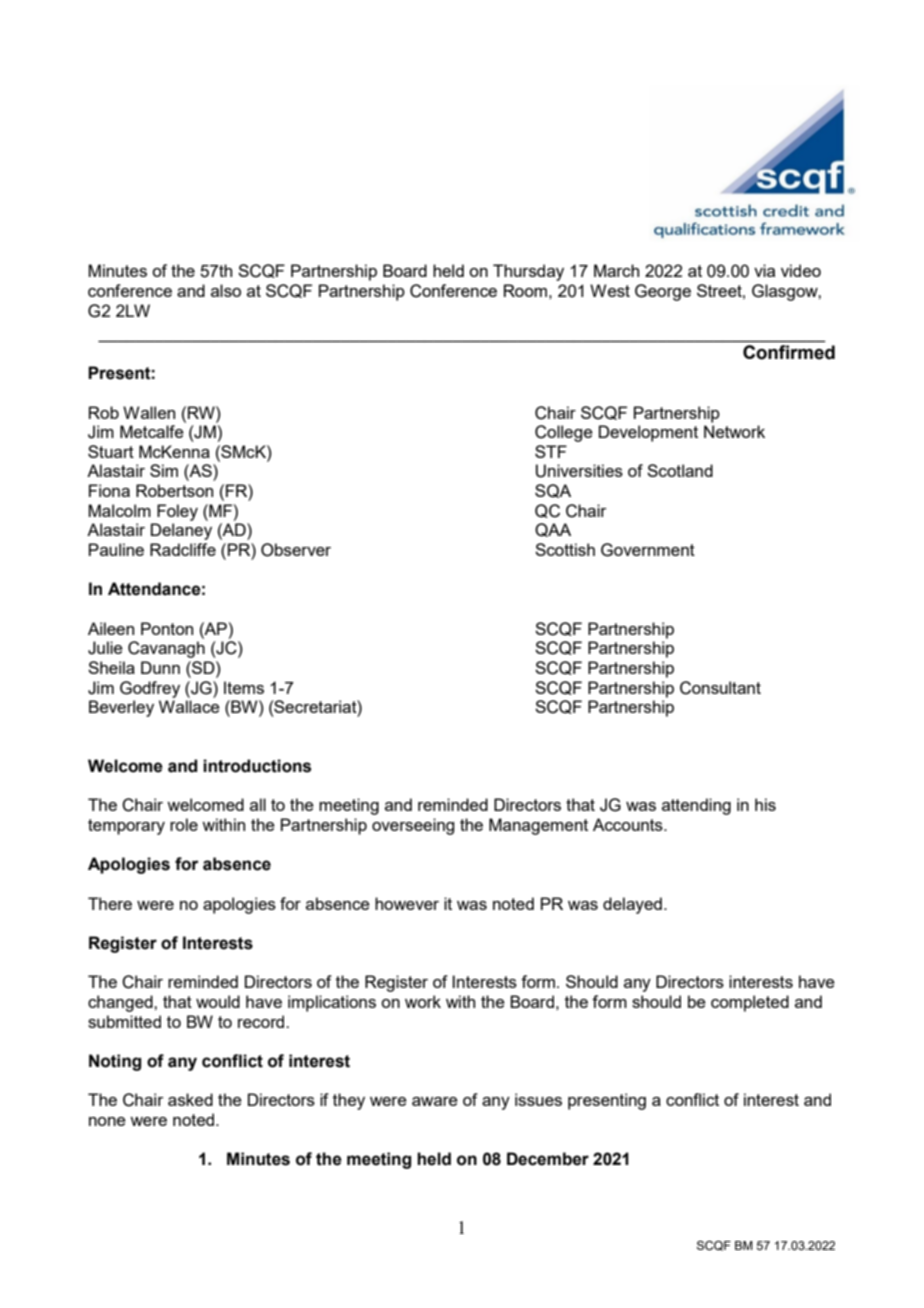 This screenshot has height=1308, width=924. I want to click on Scottish, so click(565, 549).
